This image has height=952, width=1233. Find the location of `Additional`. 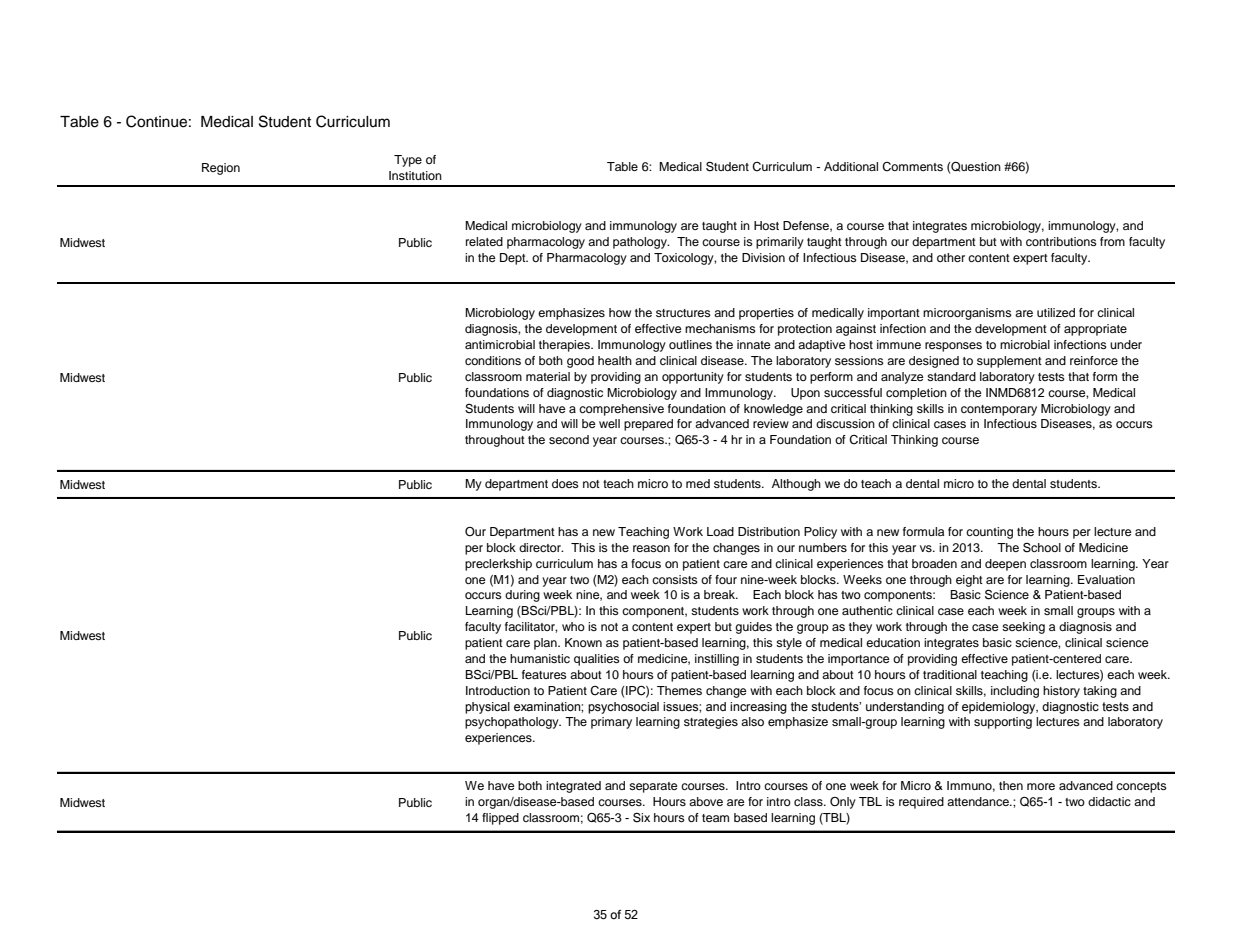

Additional is located at coordinates (851, 166).
